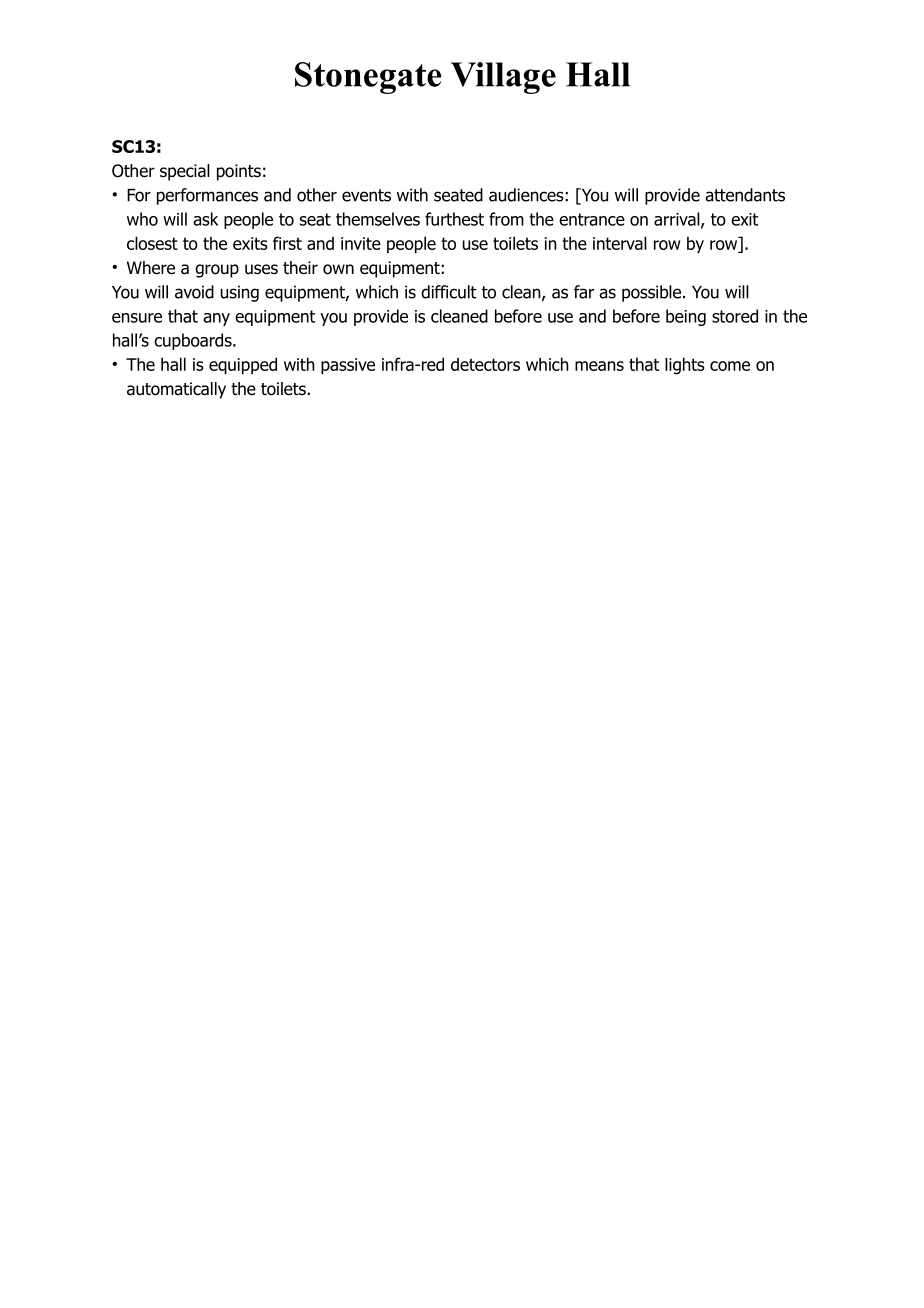 This screenshot has height=1308, width=924. What do you see at coordinates (448, 292) in the screenshot?
I see `difficult` at bounding box center [448, 292].
